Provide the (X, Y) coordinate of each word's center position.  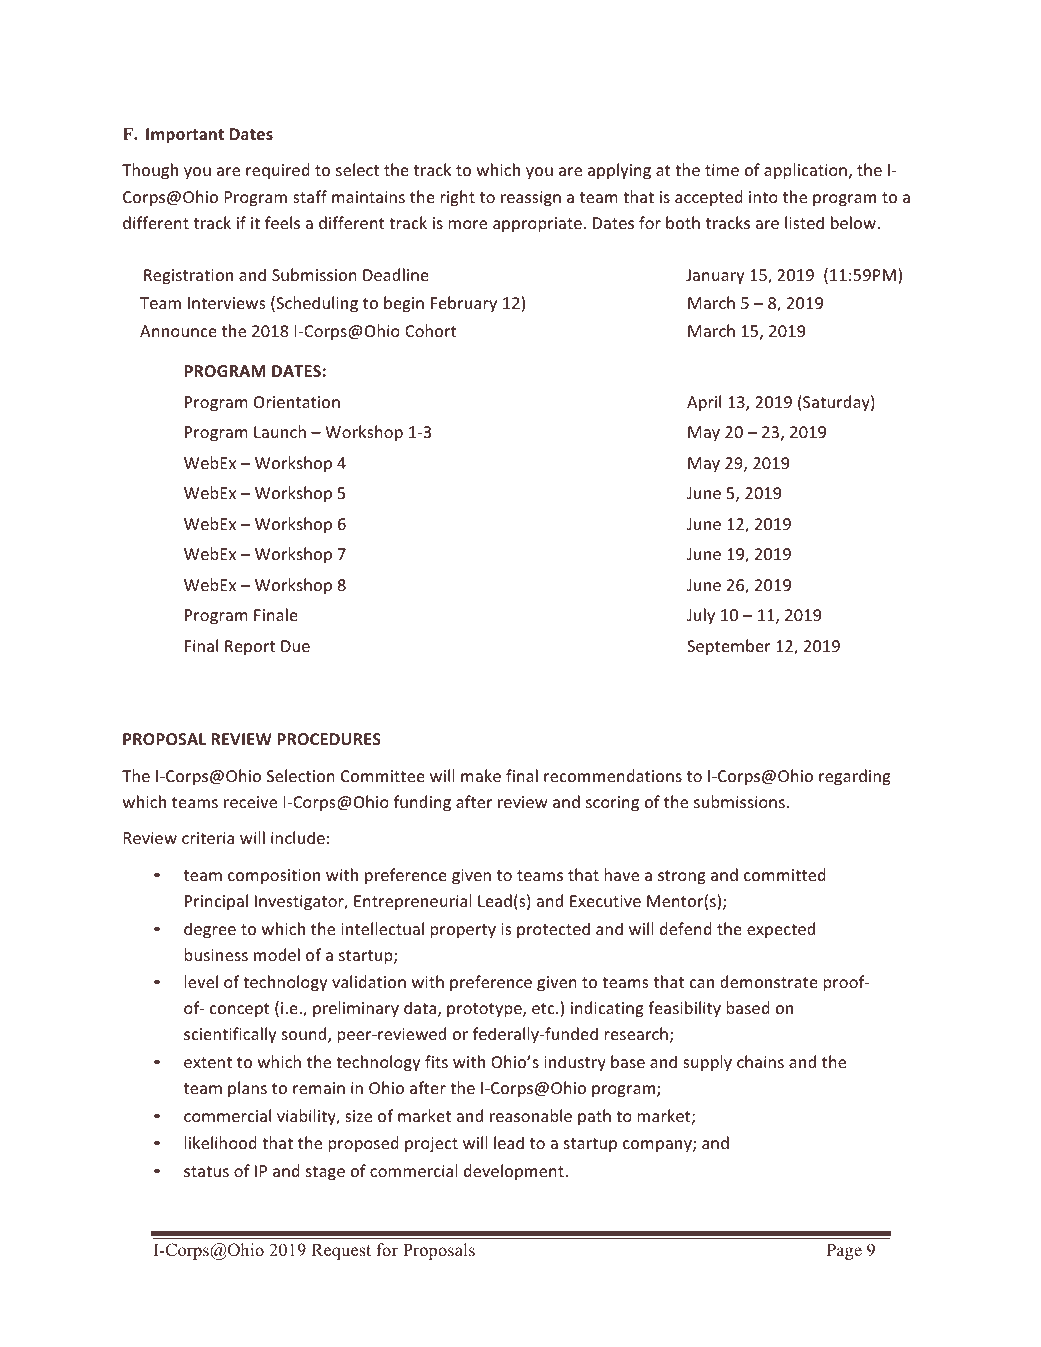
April (704, 403)
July (701, 616)
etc (544, 1008)
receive (250, 802)
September (729, 647)
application (805, 171)
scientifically (230, 1035)
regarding (855, 777)
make (481, 775)
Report (250, 648)
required (278, 171)
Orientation (297, 402)
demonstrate (768, 981)
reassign (531, 199)
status (206, 1171)
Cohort (431, 330)
